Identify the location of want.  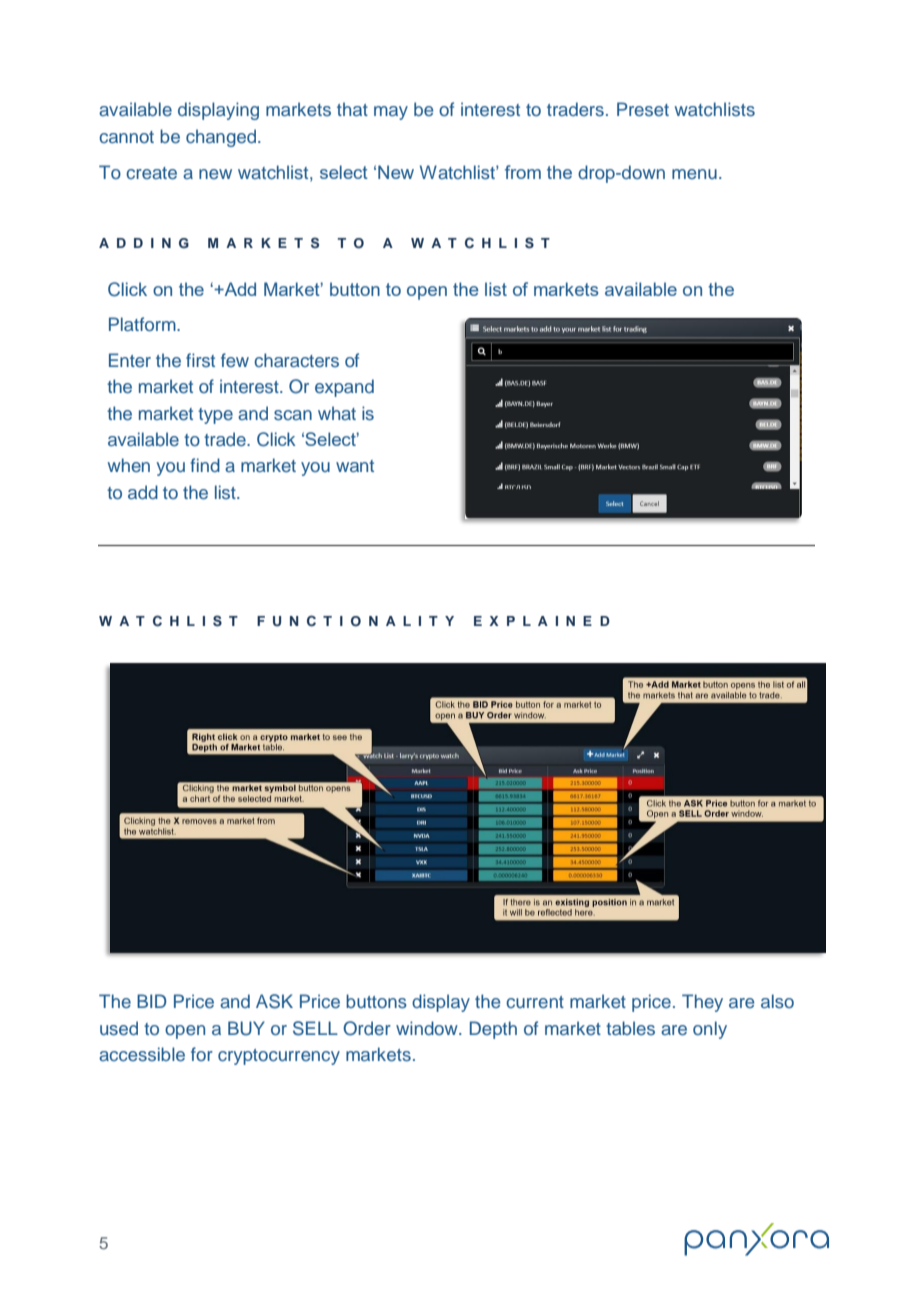
(355, 466).
